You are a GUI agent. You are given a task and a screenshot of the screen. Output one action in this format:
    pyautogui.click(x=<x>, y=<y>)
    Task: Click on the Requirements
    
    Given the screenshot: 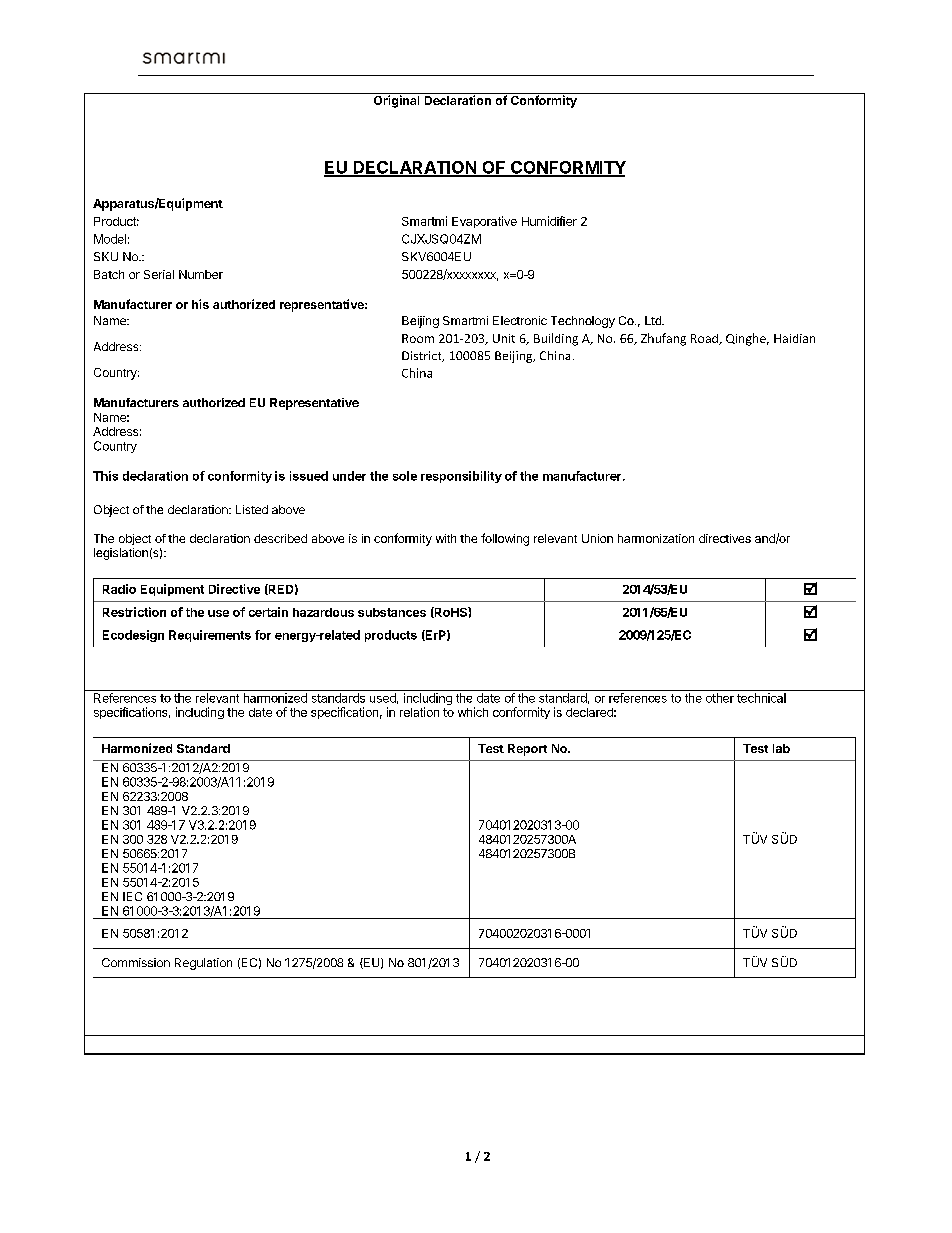 What is the action you would take?
    pyautogui.click(x=210, y=636)
